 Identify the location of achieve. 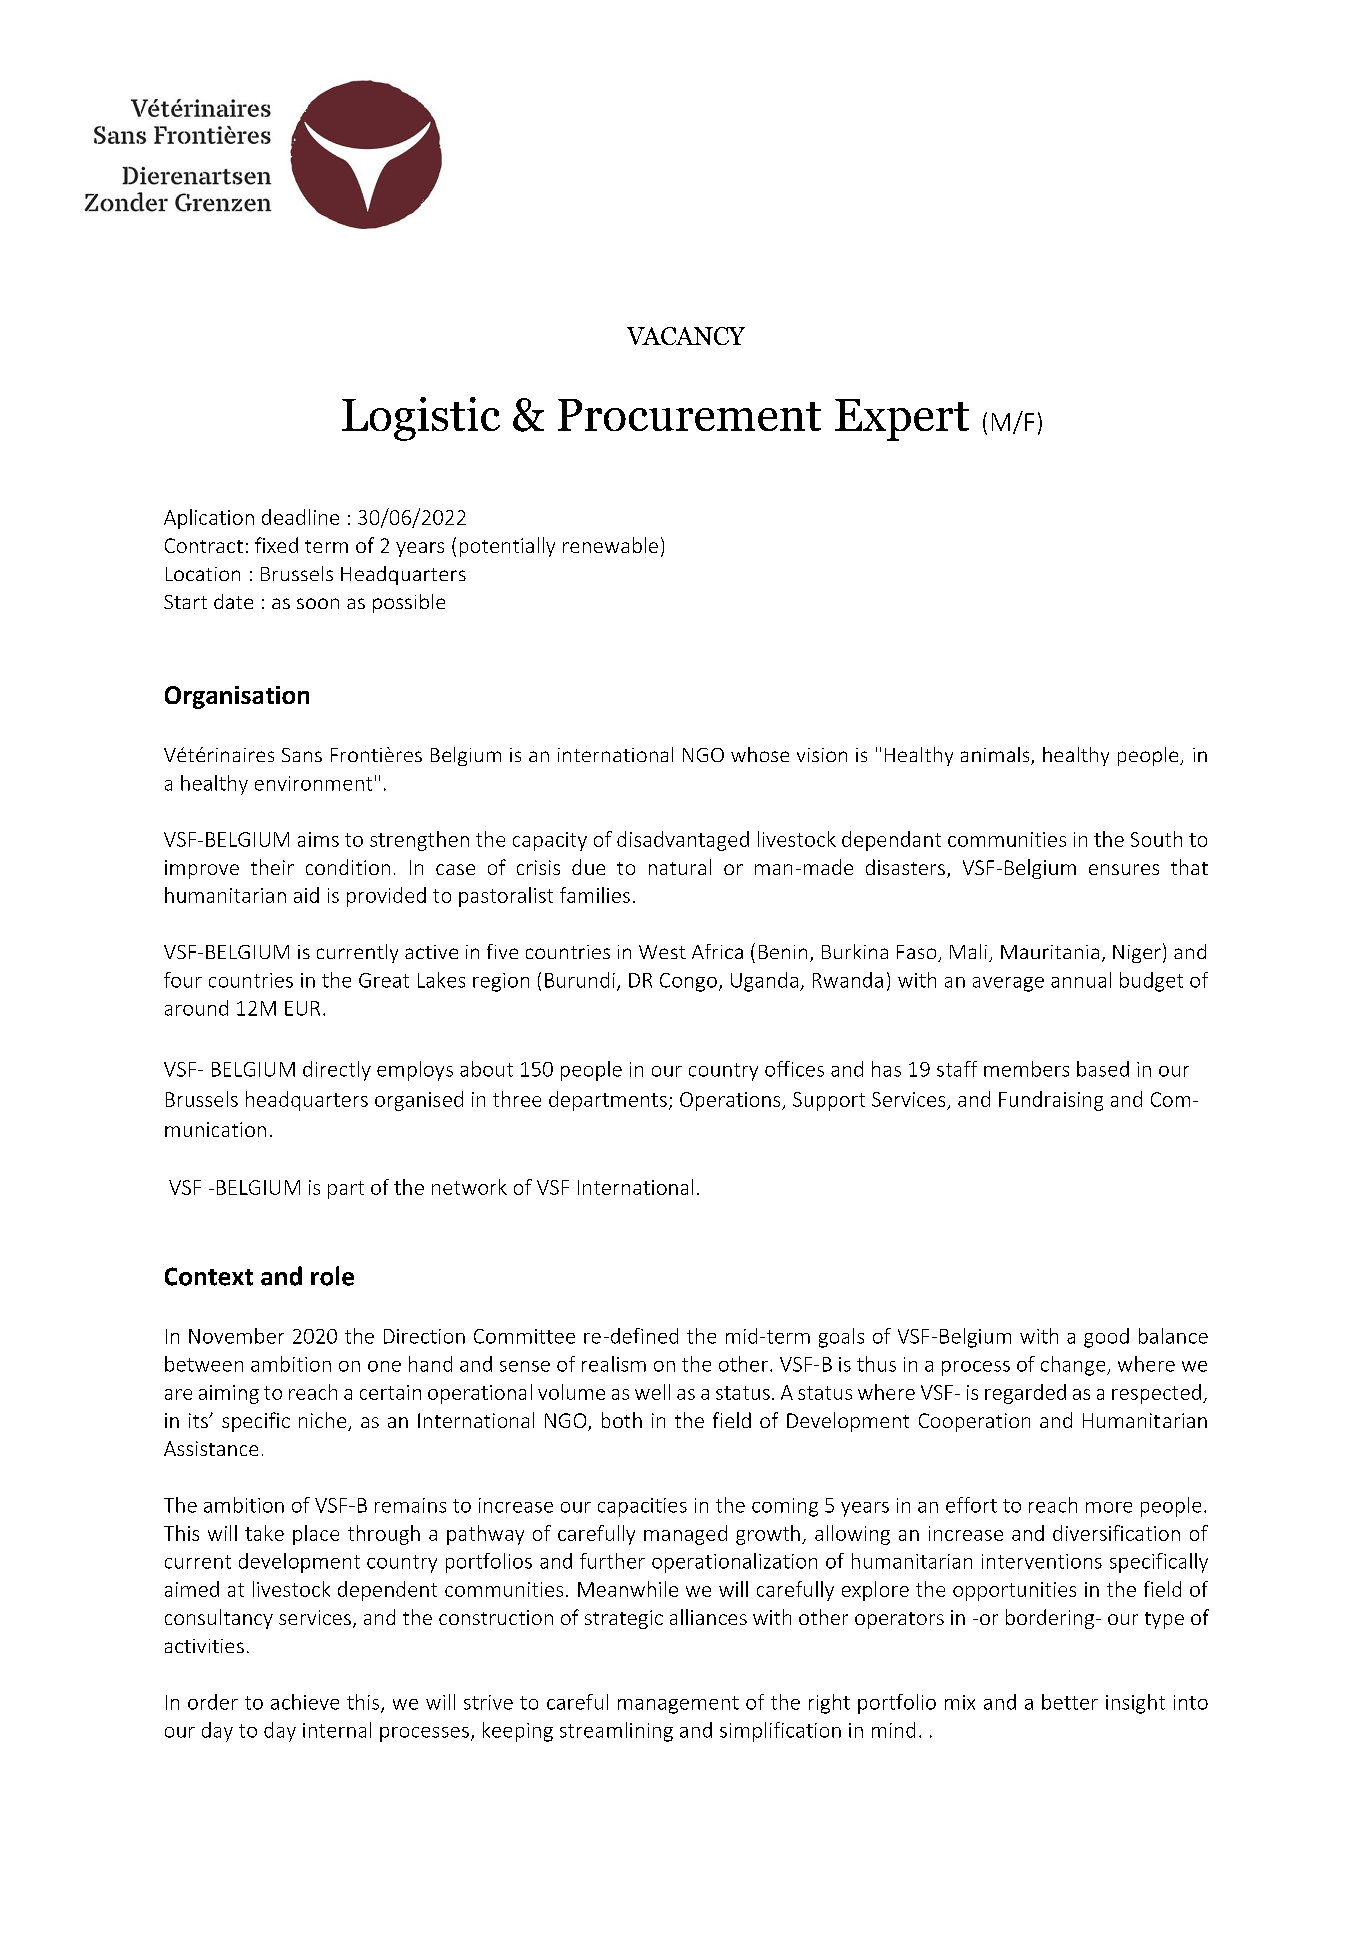
(305, 1702).
